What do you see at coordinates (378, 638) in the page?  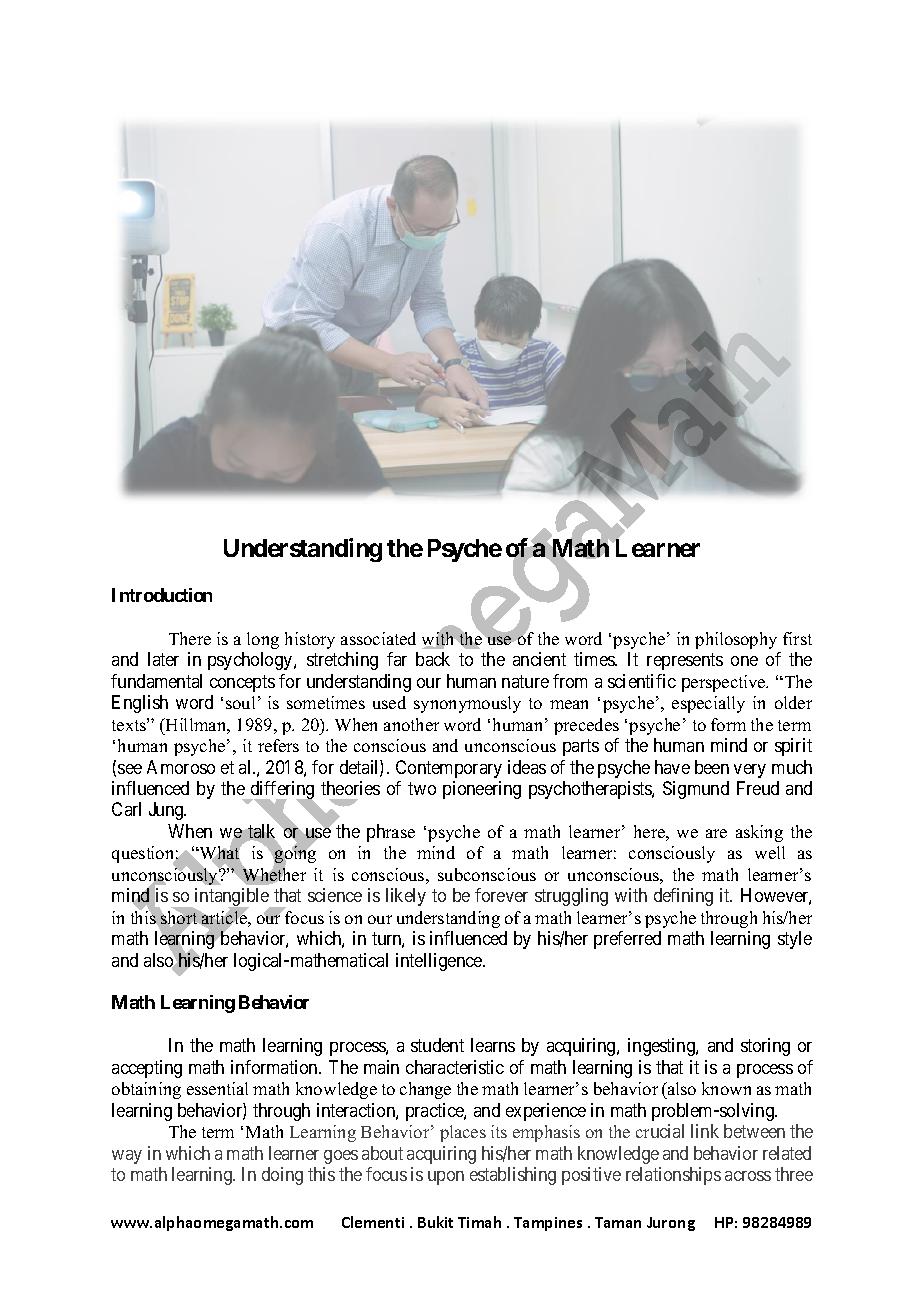 I see `associated` at bounding box center [378, 638].
